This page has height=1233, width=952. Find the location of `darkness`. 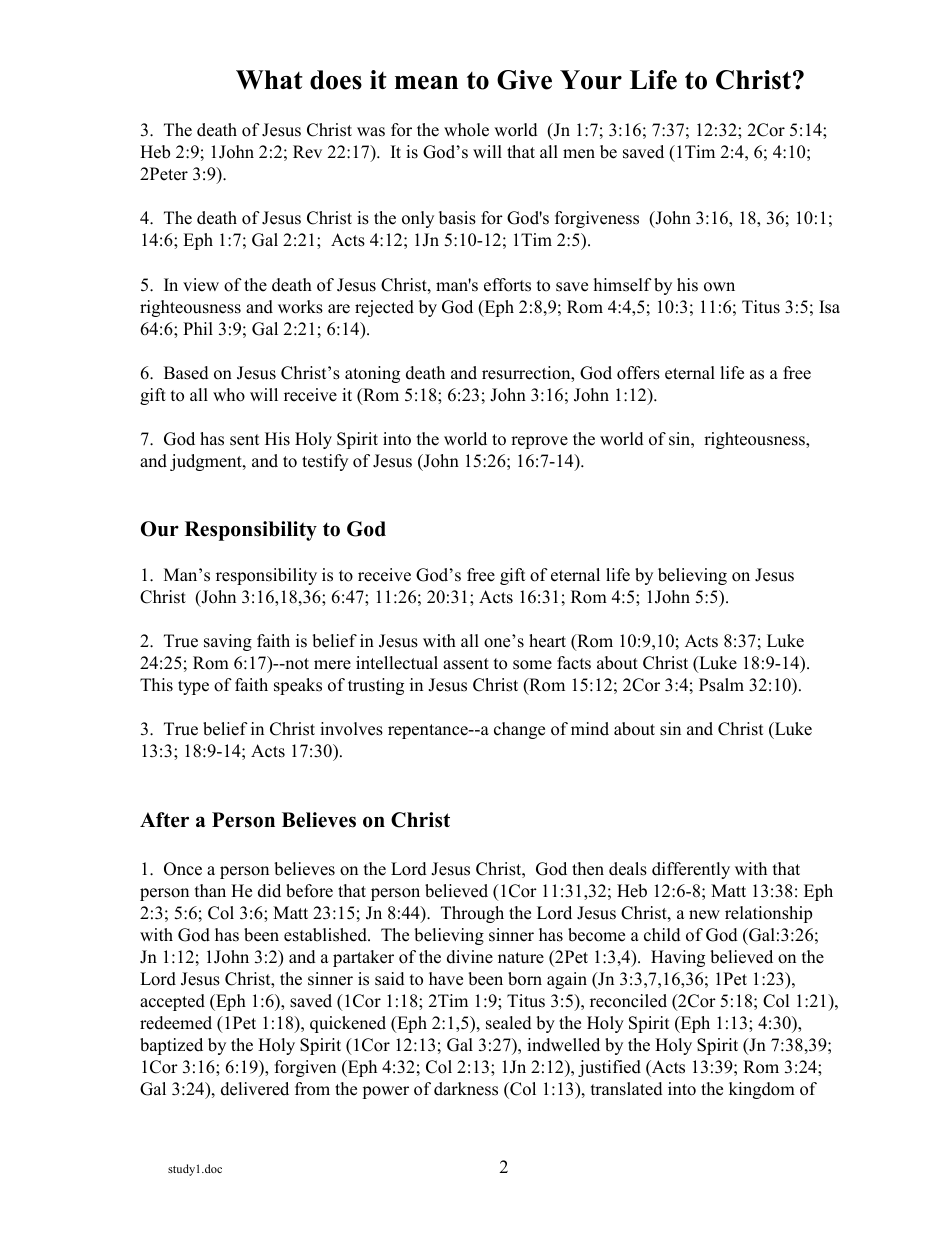

darkness is located at coordinates (466, 1089).
